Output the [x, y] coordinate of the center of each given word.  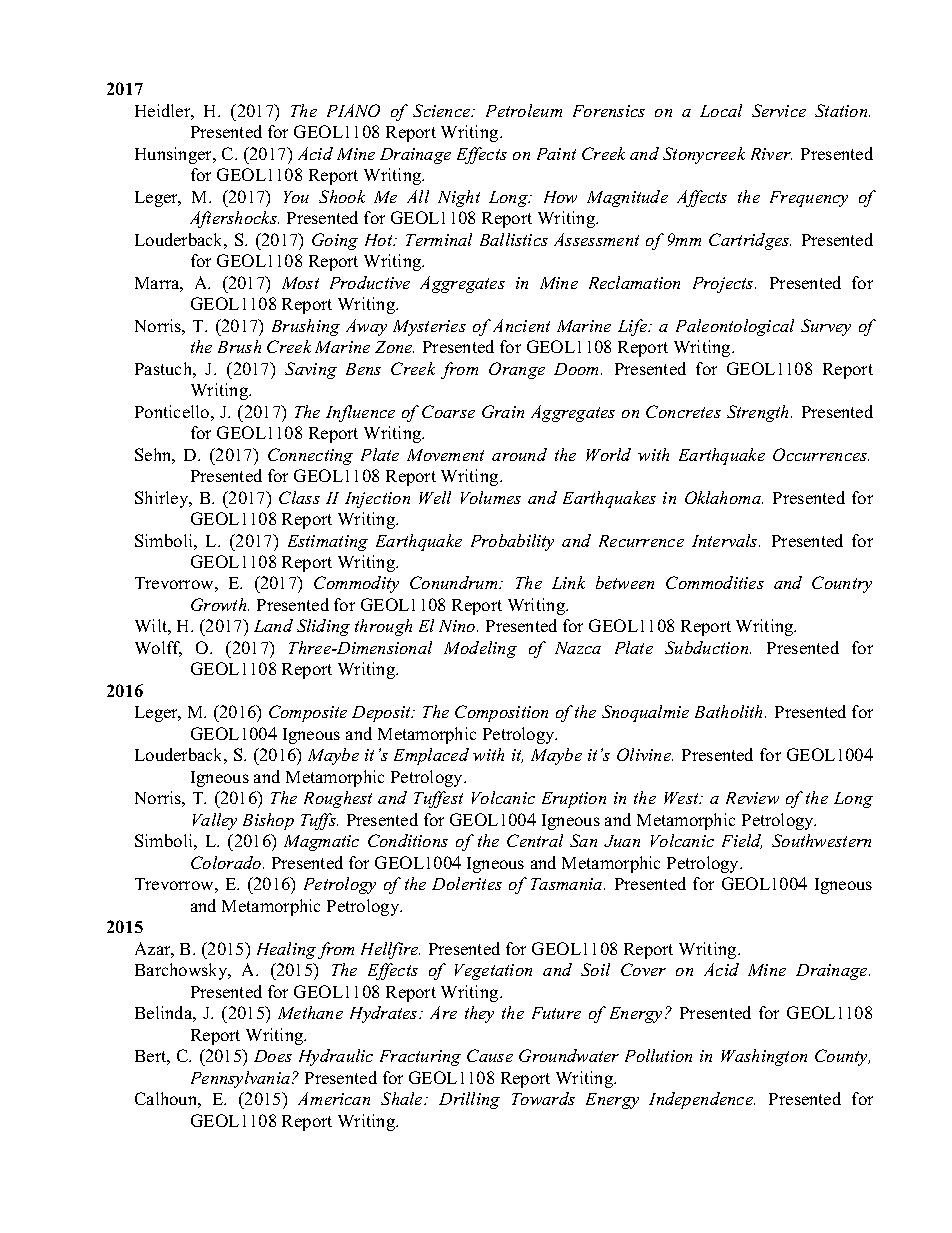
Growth [220, 604]
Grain [503, 411]
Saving [311, 370]
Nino [458, 626]
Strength [759, 413]
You [296, 197]
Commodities [715, 582]
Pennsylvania [242, 1079]
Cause [490, 1055]
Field [742, 841]
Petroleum [524, 110]
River [771, 154]
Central [535, 840]
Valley [215, 821]
